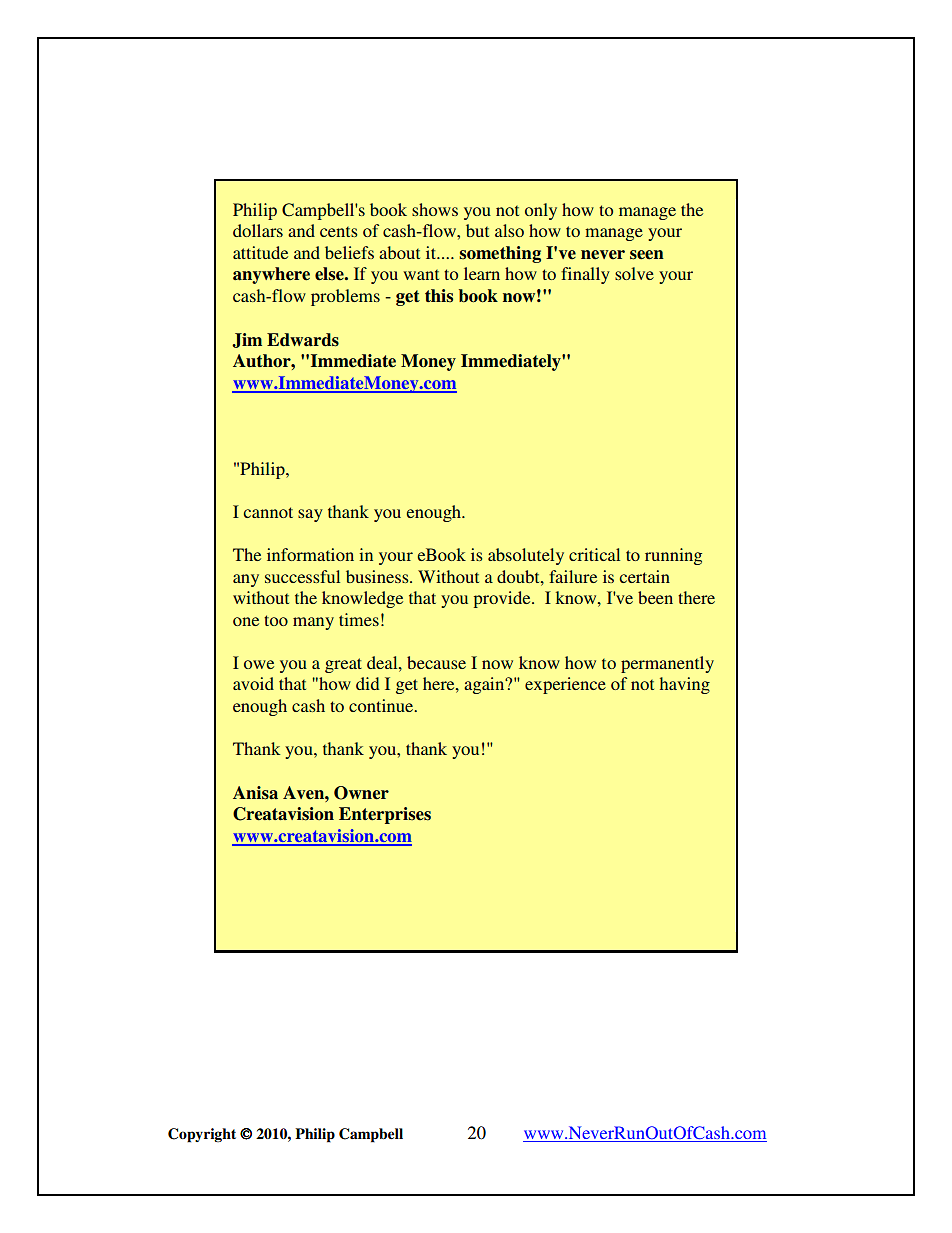  Describe the element at coordinates (435, 209) in the screenshot. I see `shows` at that location.
